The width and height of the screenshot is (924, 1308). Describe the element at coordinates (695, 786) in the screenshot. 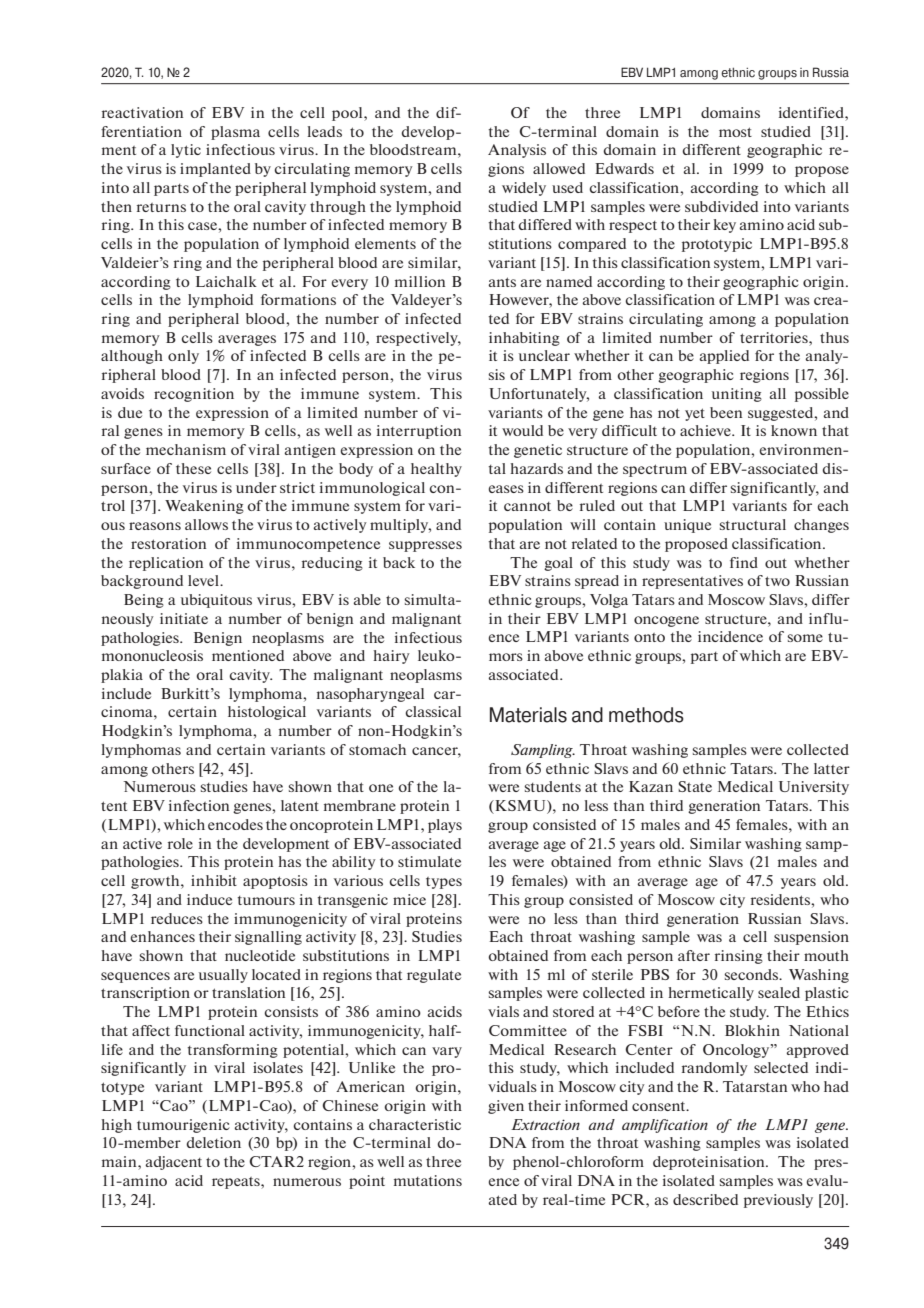

I see `State` at that location.
